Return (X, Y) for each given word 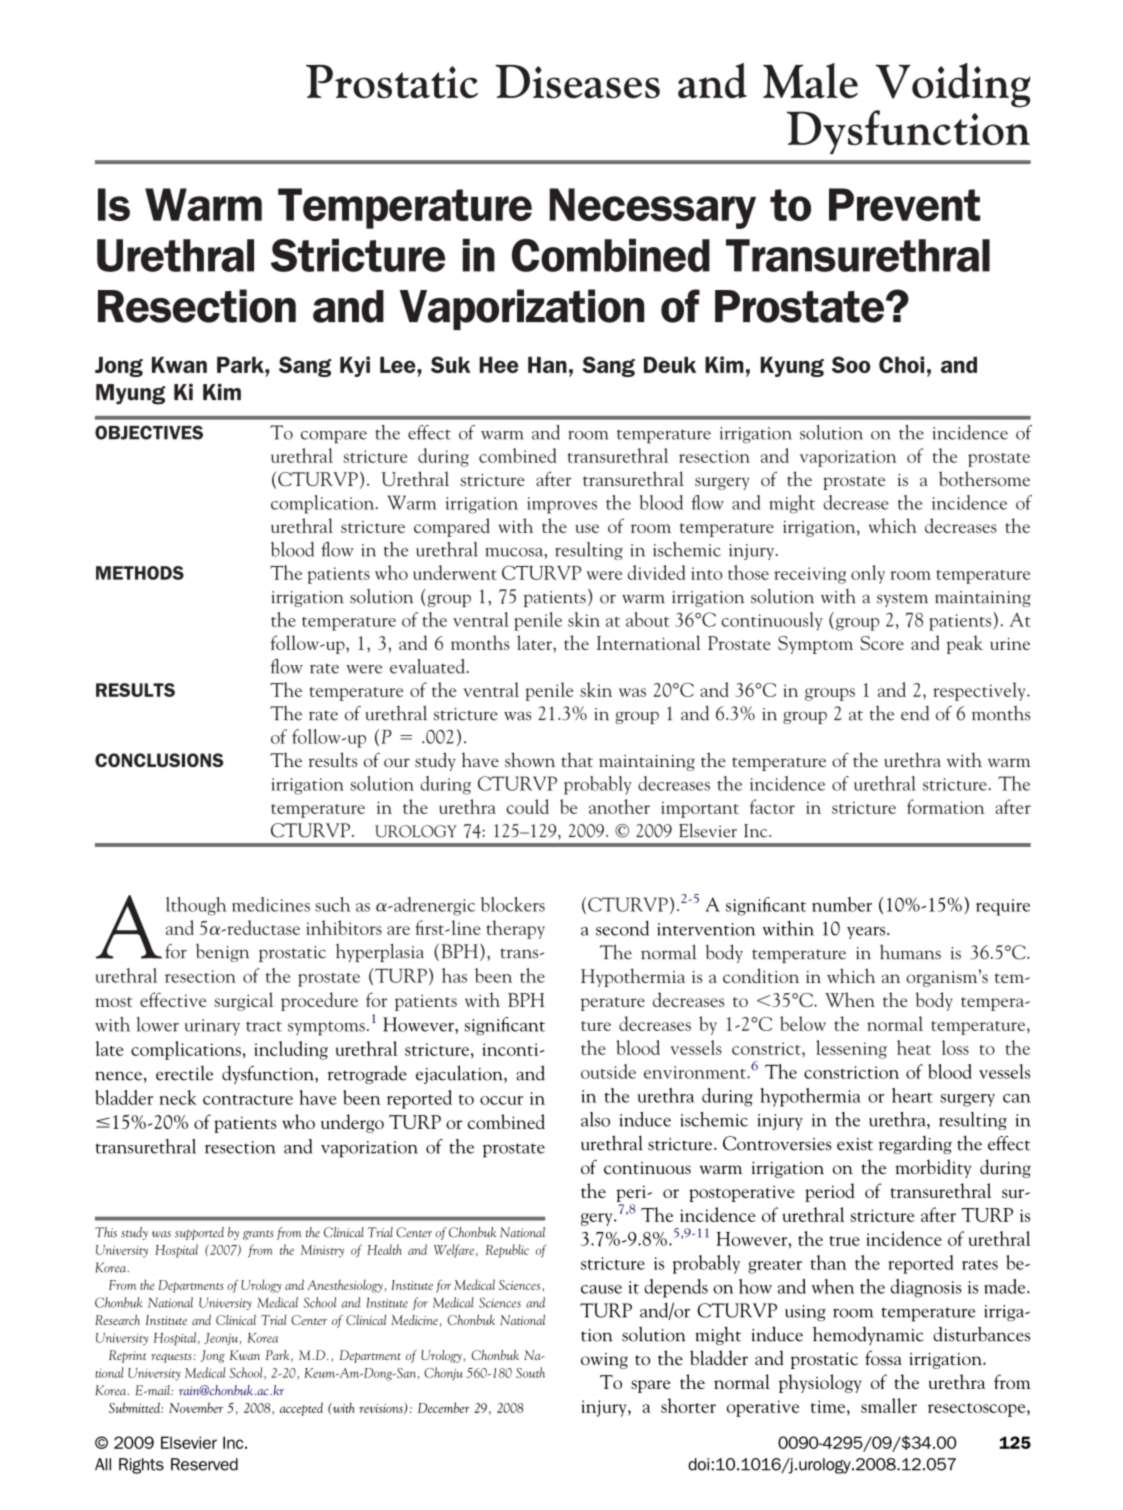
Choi (901, 364)
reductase (262, 927)
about (647, 619)
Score (882, 643)
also (595, 1119)
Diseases (577, 82)
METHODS (140, 573)
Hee (499, 365)
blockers (513, 904)
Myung (130, 394)
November (196, 1407)
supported (199, 1233)
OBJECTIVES (149, 432)
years (867, 933)
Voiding (952, 85)
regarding (915, 1145)
